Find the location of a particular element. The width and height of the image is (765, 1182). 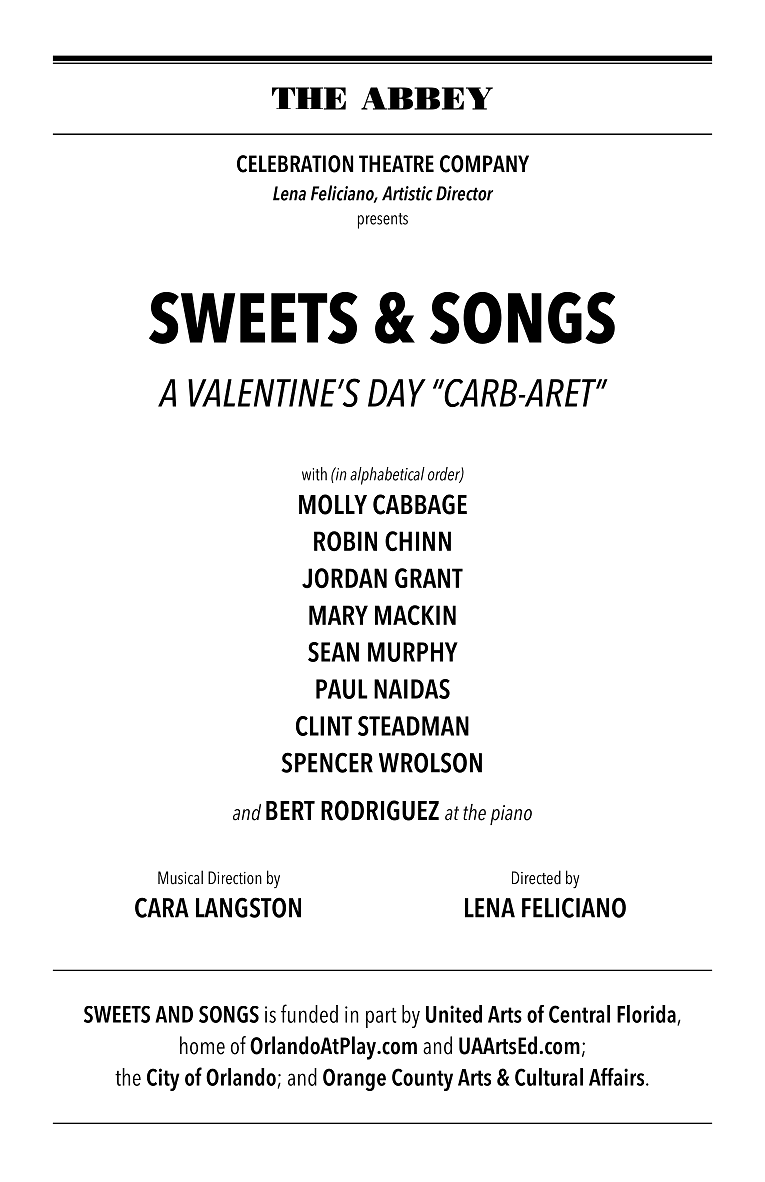

THEATRE is located at coordinates (396, 163).
